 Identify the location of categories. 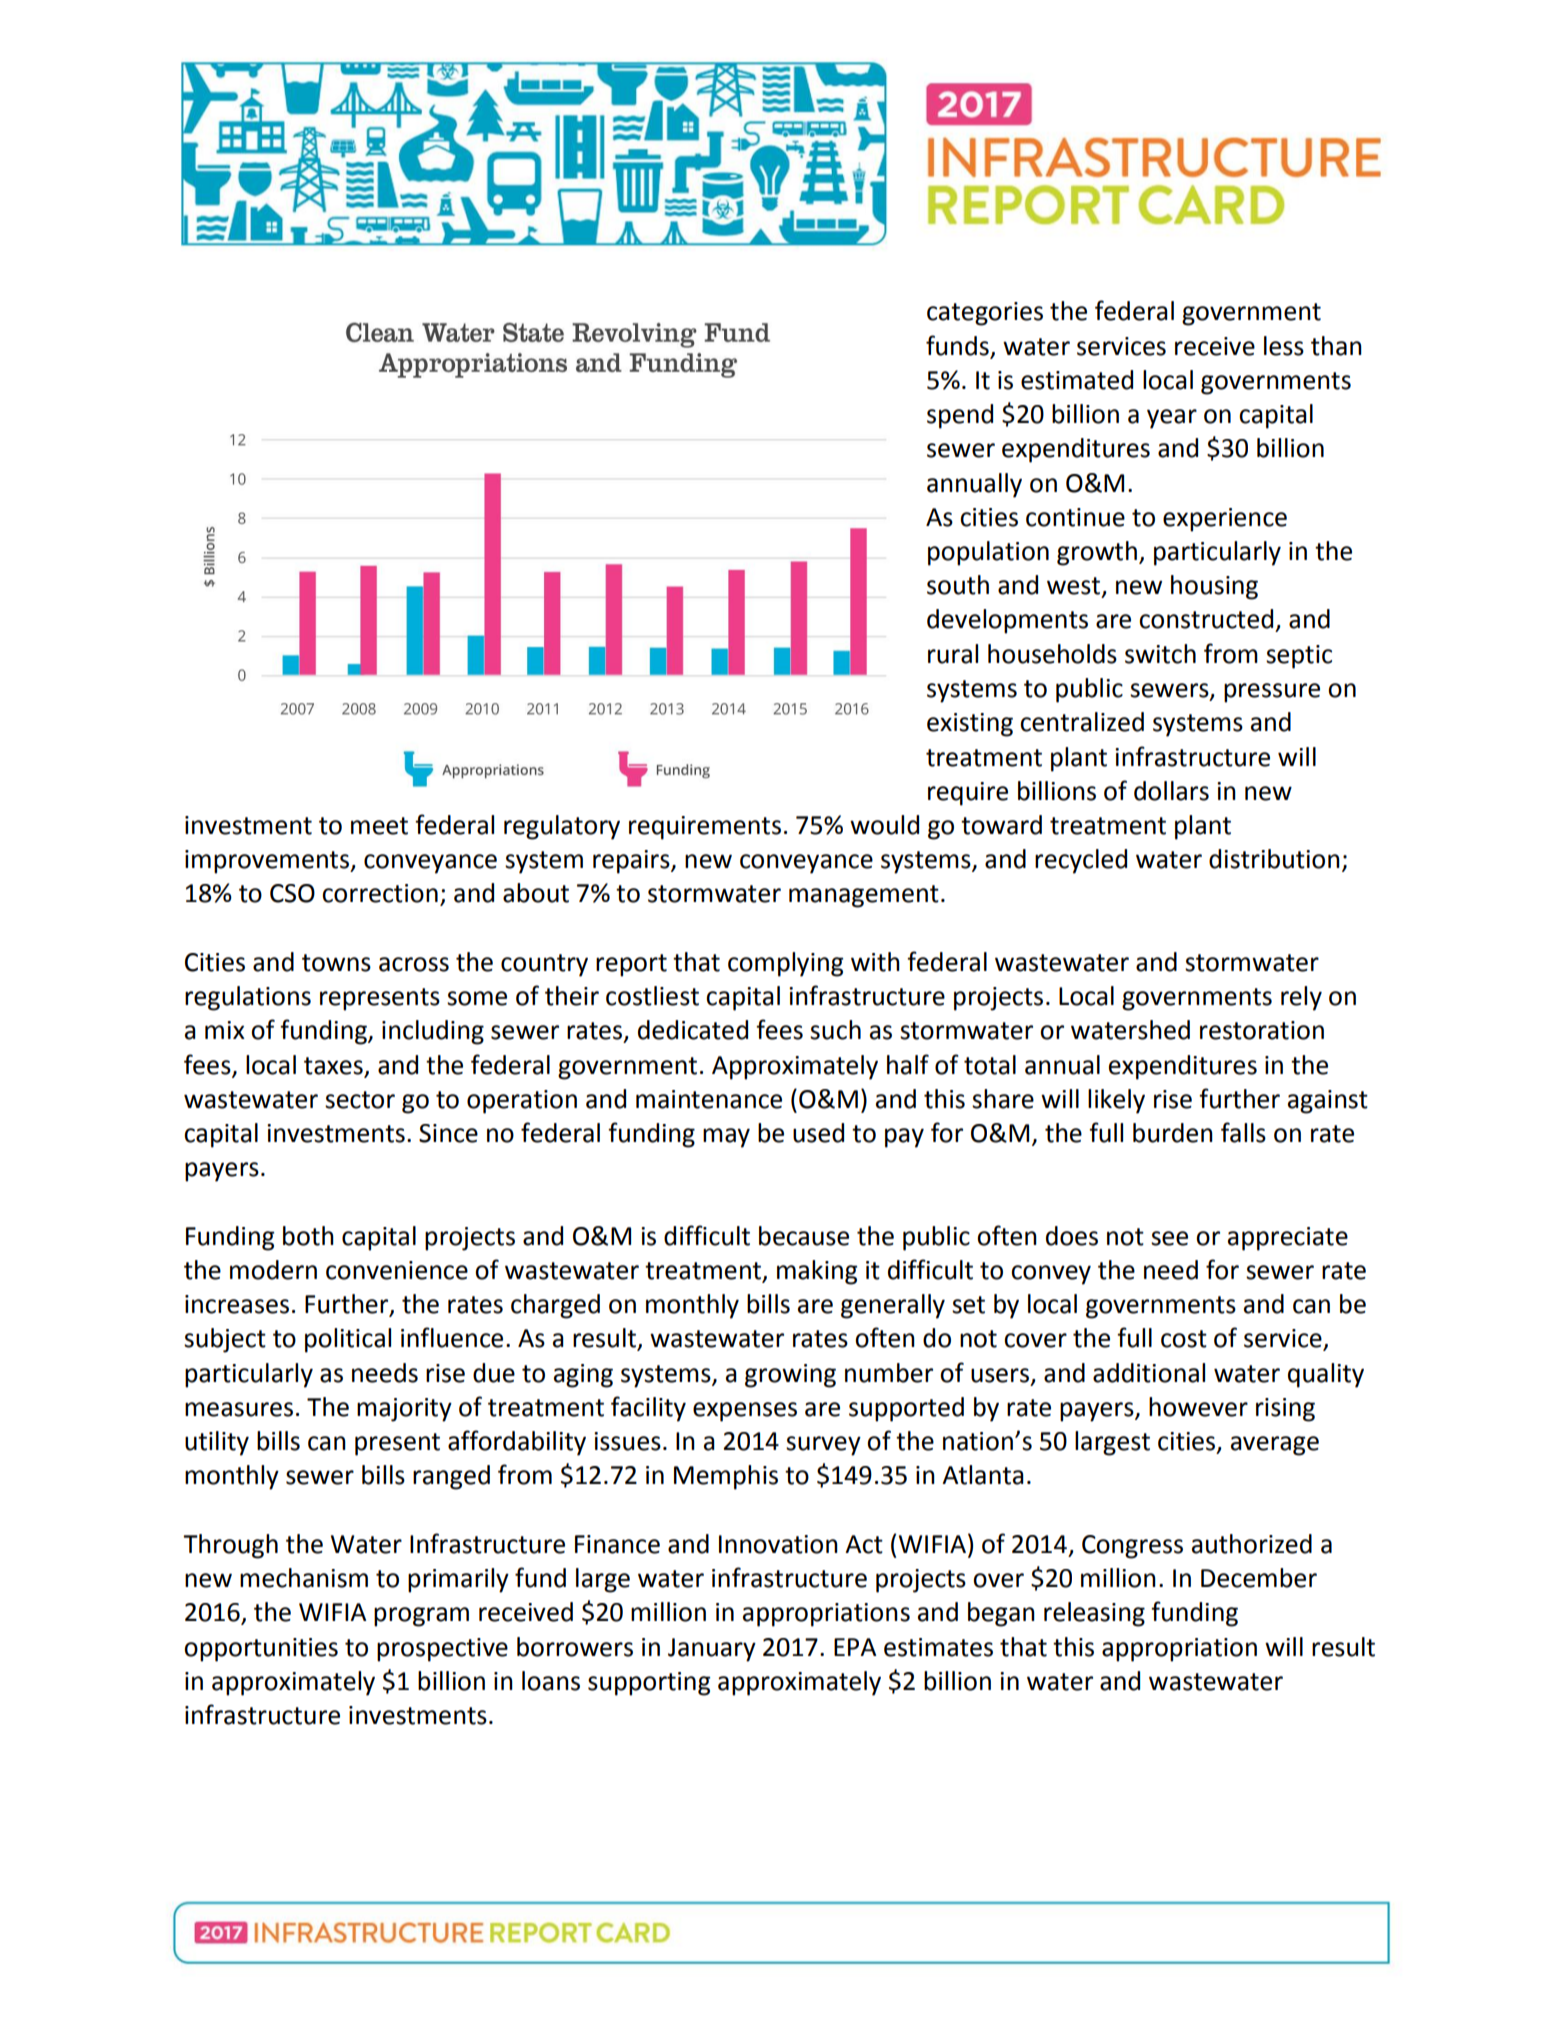
(985, 314).
